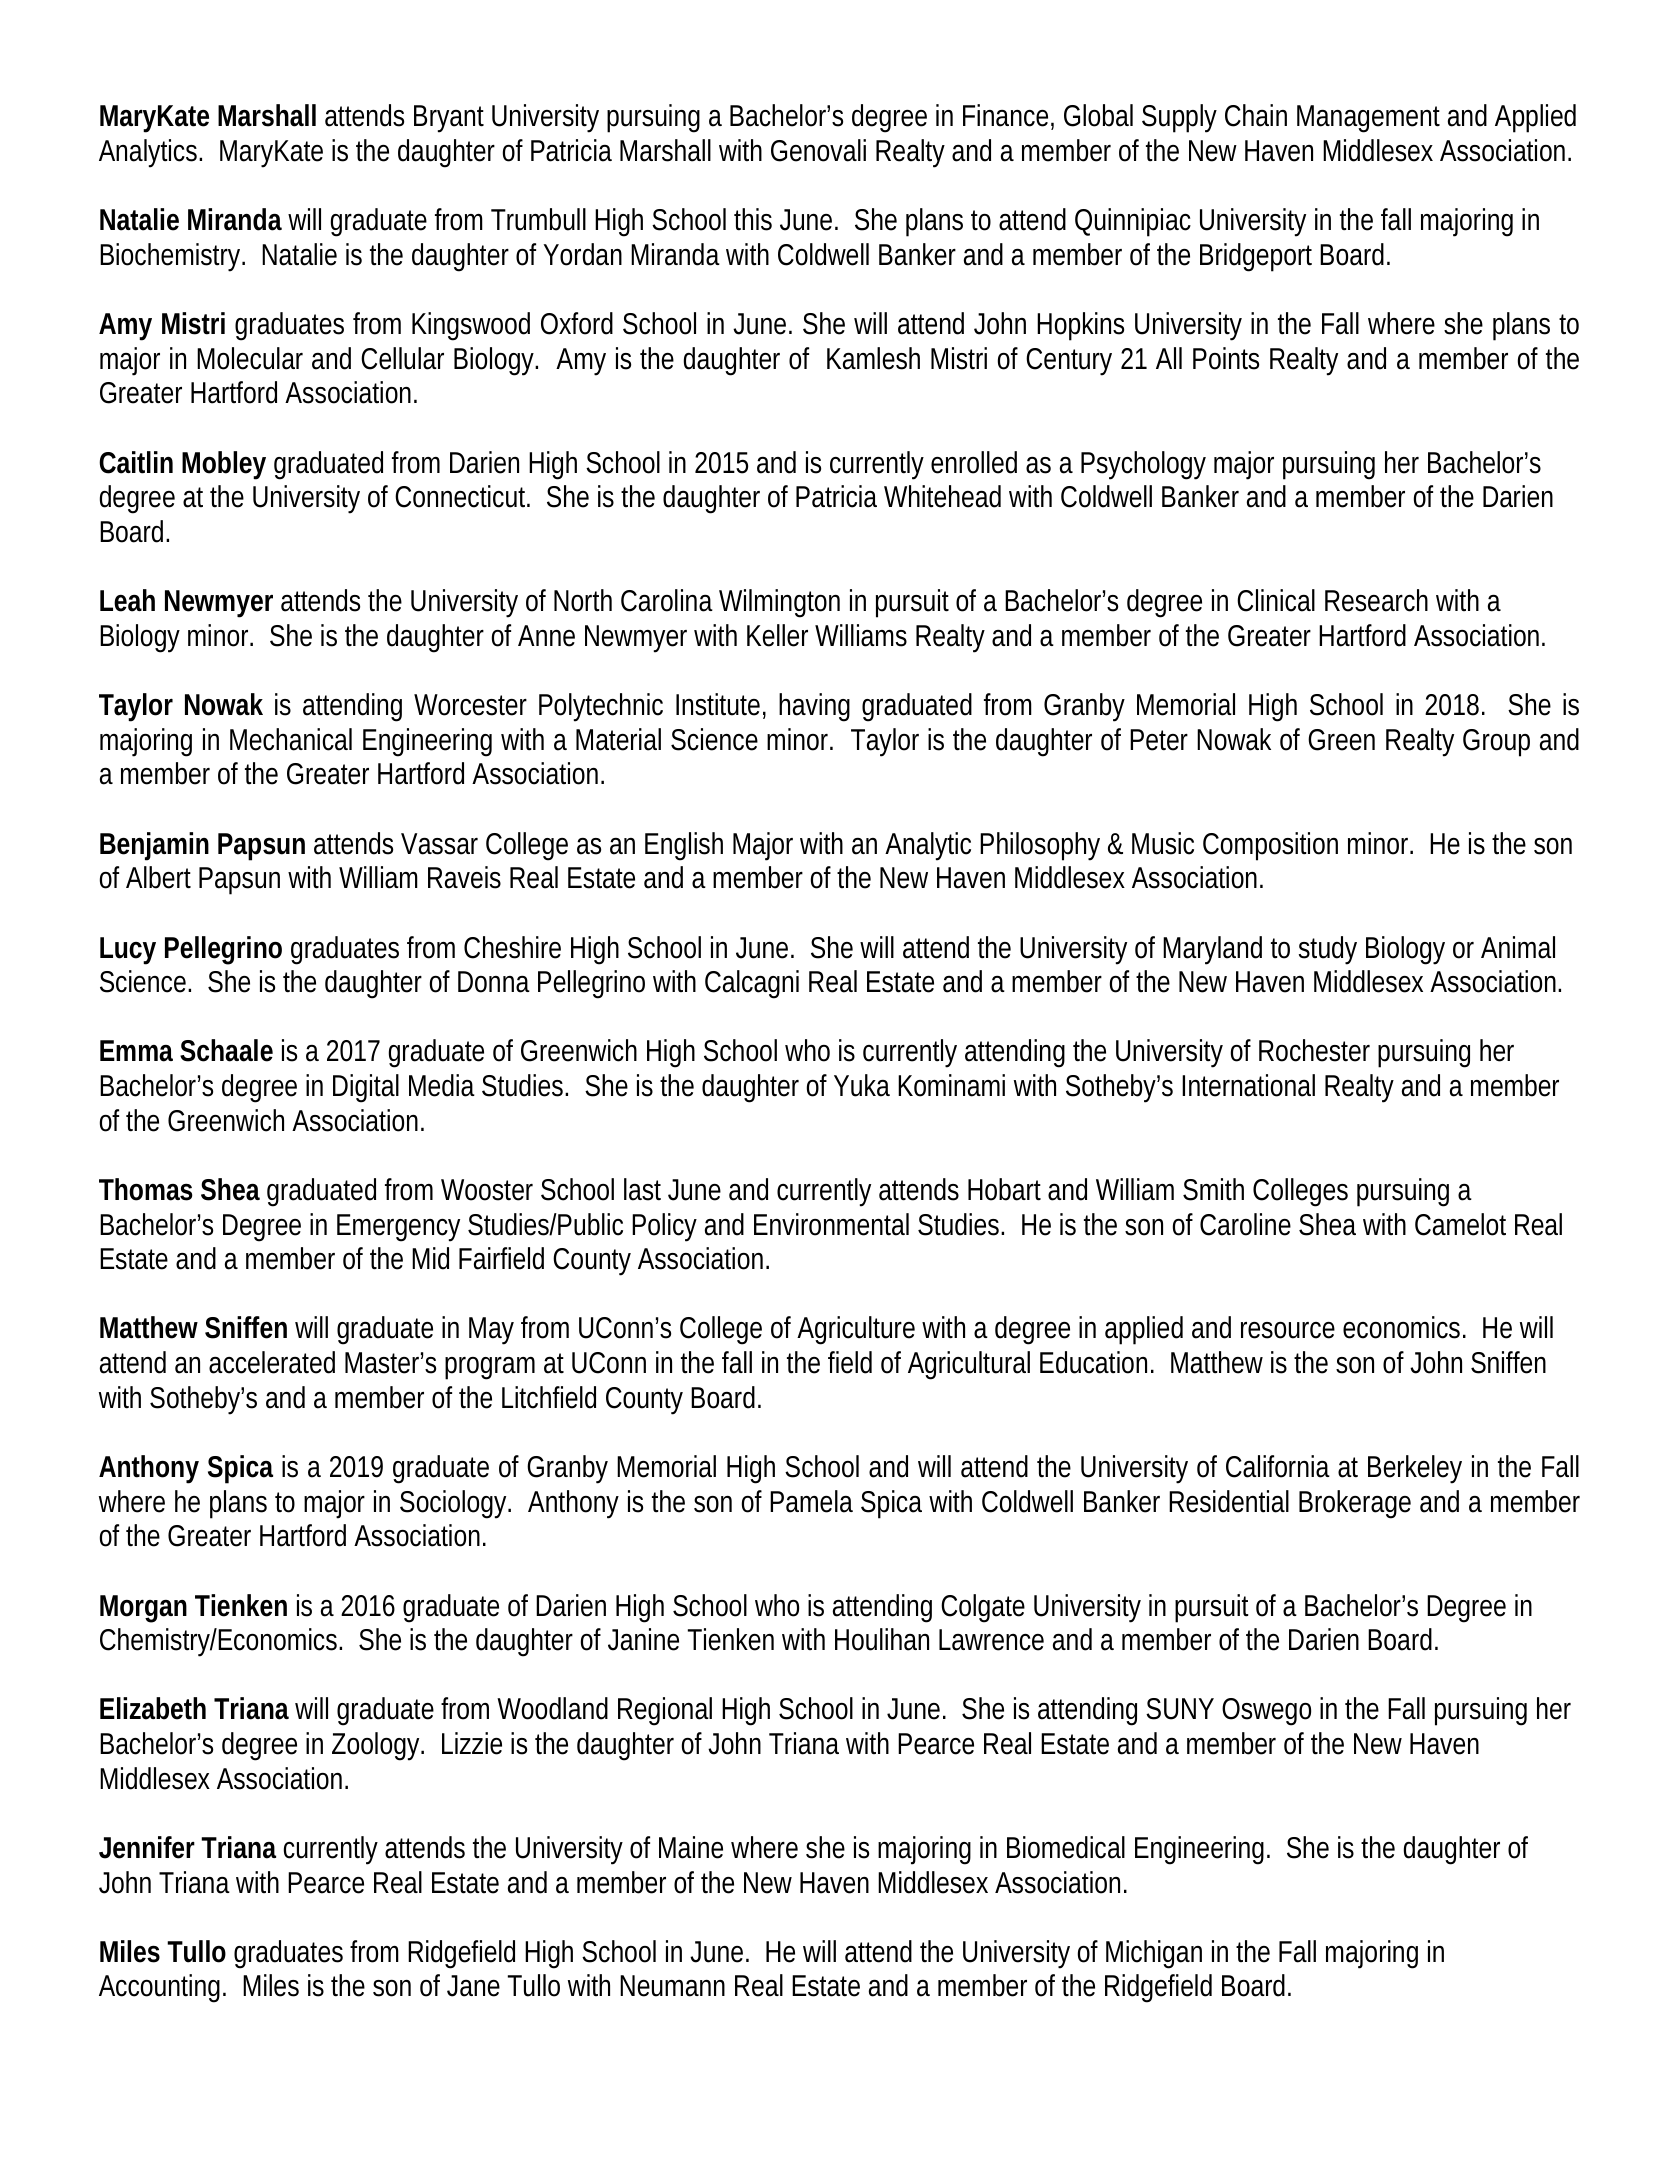  I want to click on Bryant, so click(449, 119).
